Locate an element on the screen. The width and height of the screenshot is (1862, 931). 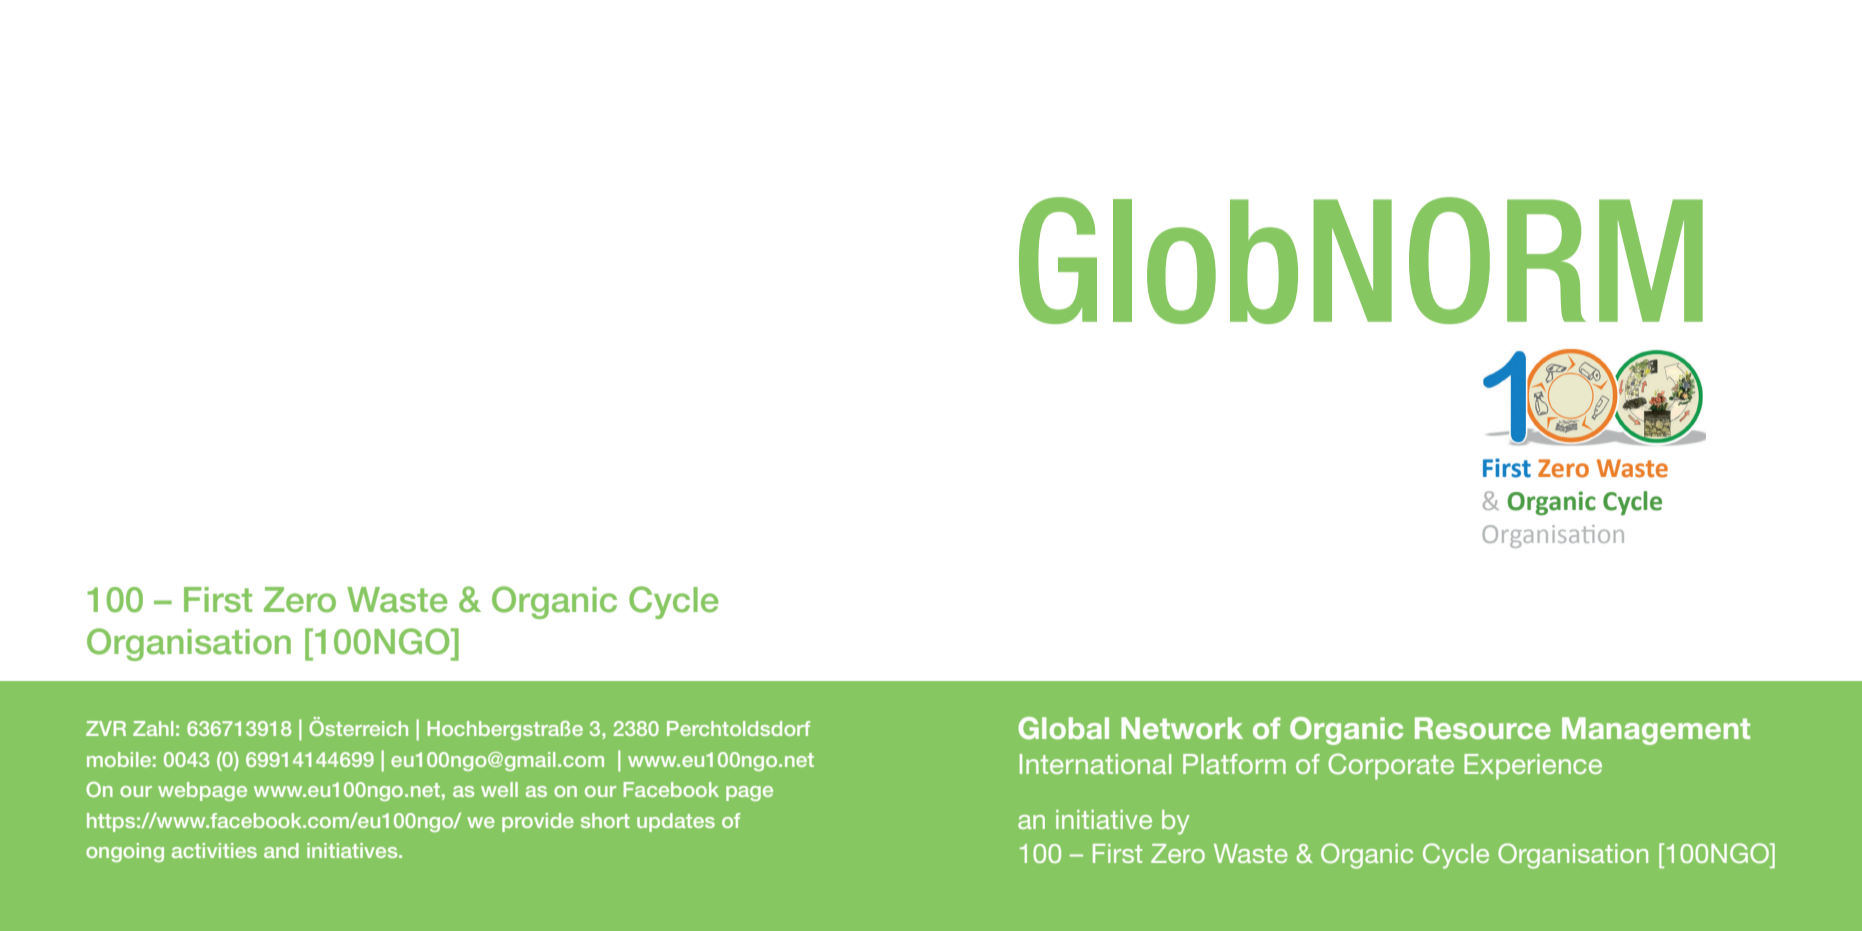
activities is located at coordinates (214, 850).
